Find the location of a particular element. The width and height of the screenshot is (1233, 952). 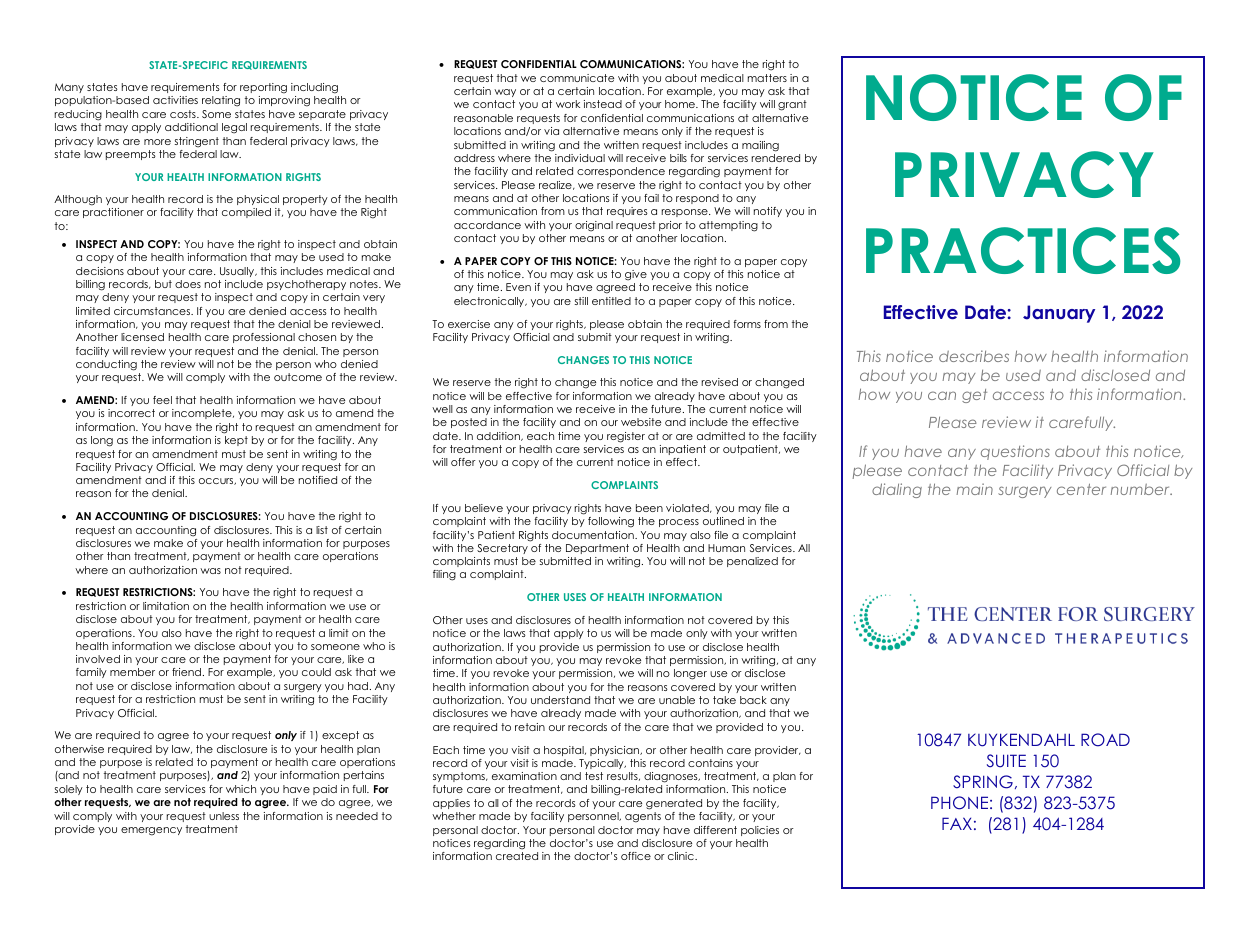

questions is located at coordinates (1015, 452).
